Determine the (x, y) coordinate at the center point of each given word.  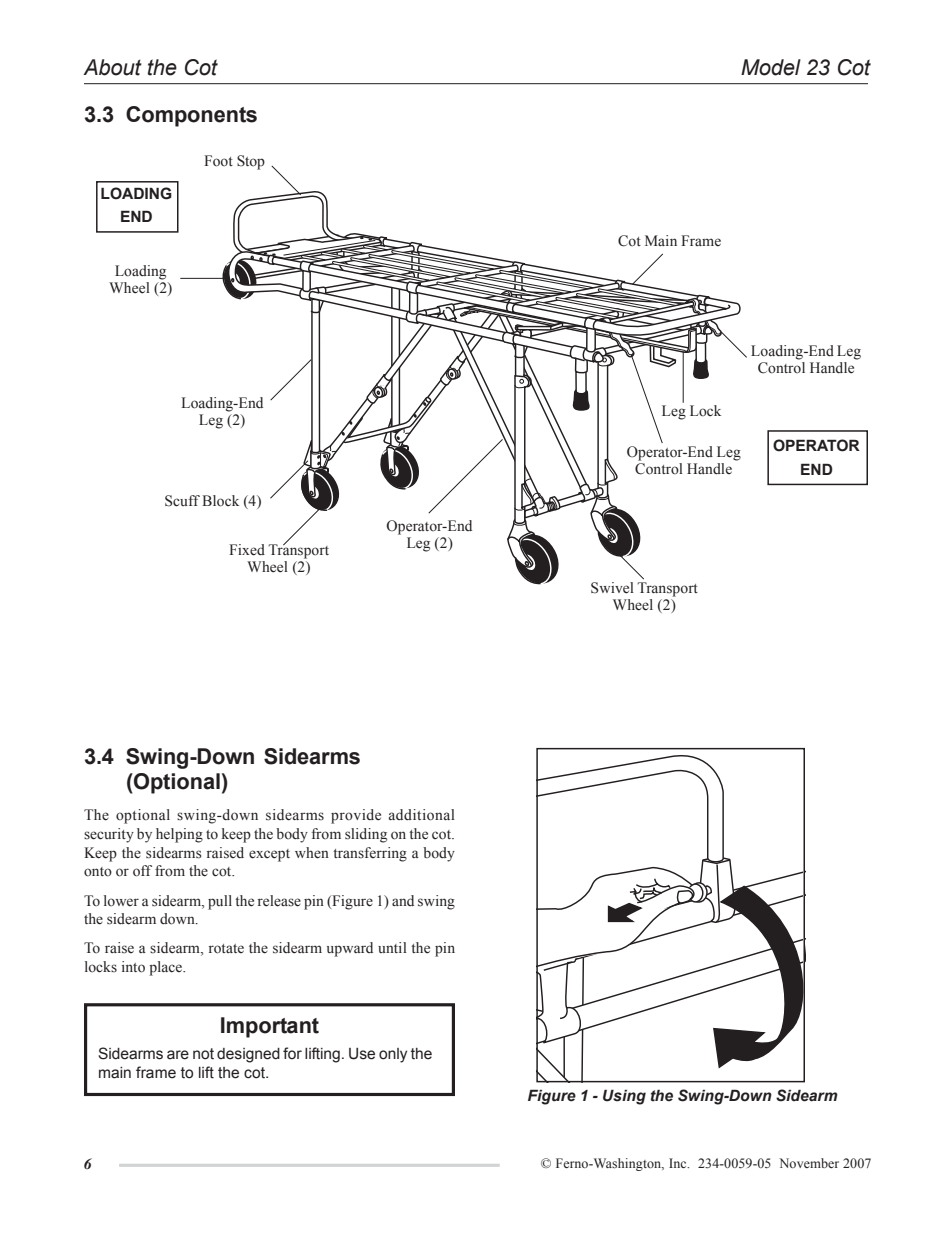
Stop (251, 162)
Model (771, 67)
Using (624, 1097)
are (178, 1055)
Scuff (182, 501)
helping (179, 835)
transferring (370, 854)
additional (422, 815)
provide (356, 816)
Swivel (612, 588)
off (142, 871)
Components (191, 116)
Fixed (247, 550)
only (393, 1055)
